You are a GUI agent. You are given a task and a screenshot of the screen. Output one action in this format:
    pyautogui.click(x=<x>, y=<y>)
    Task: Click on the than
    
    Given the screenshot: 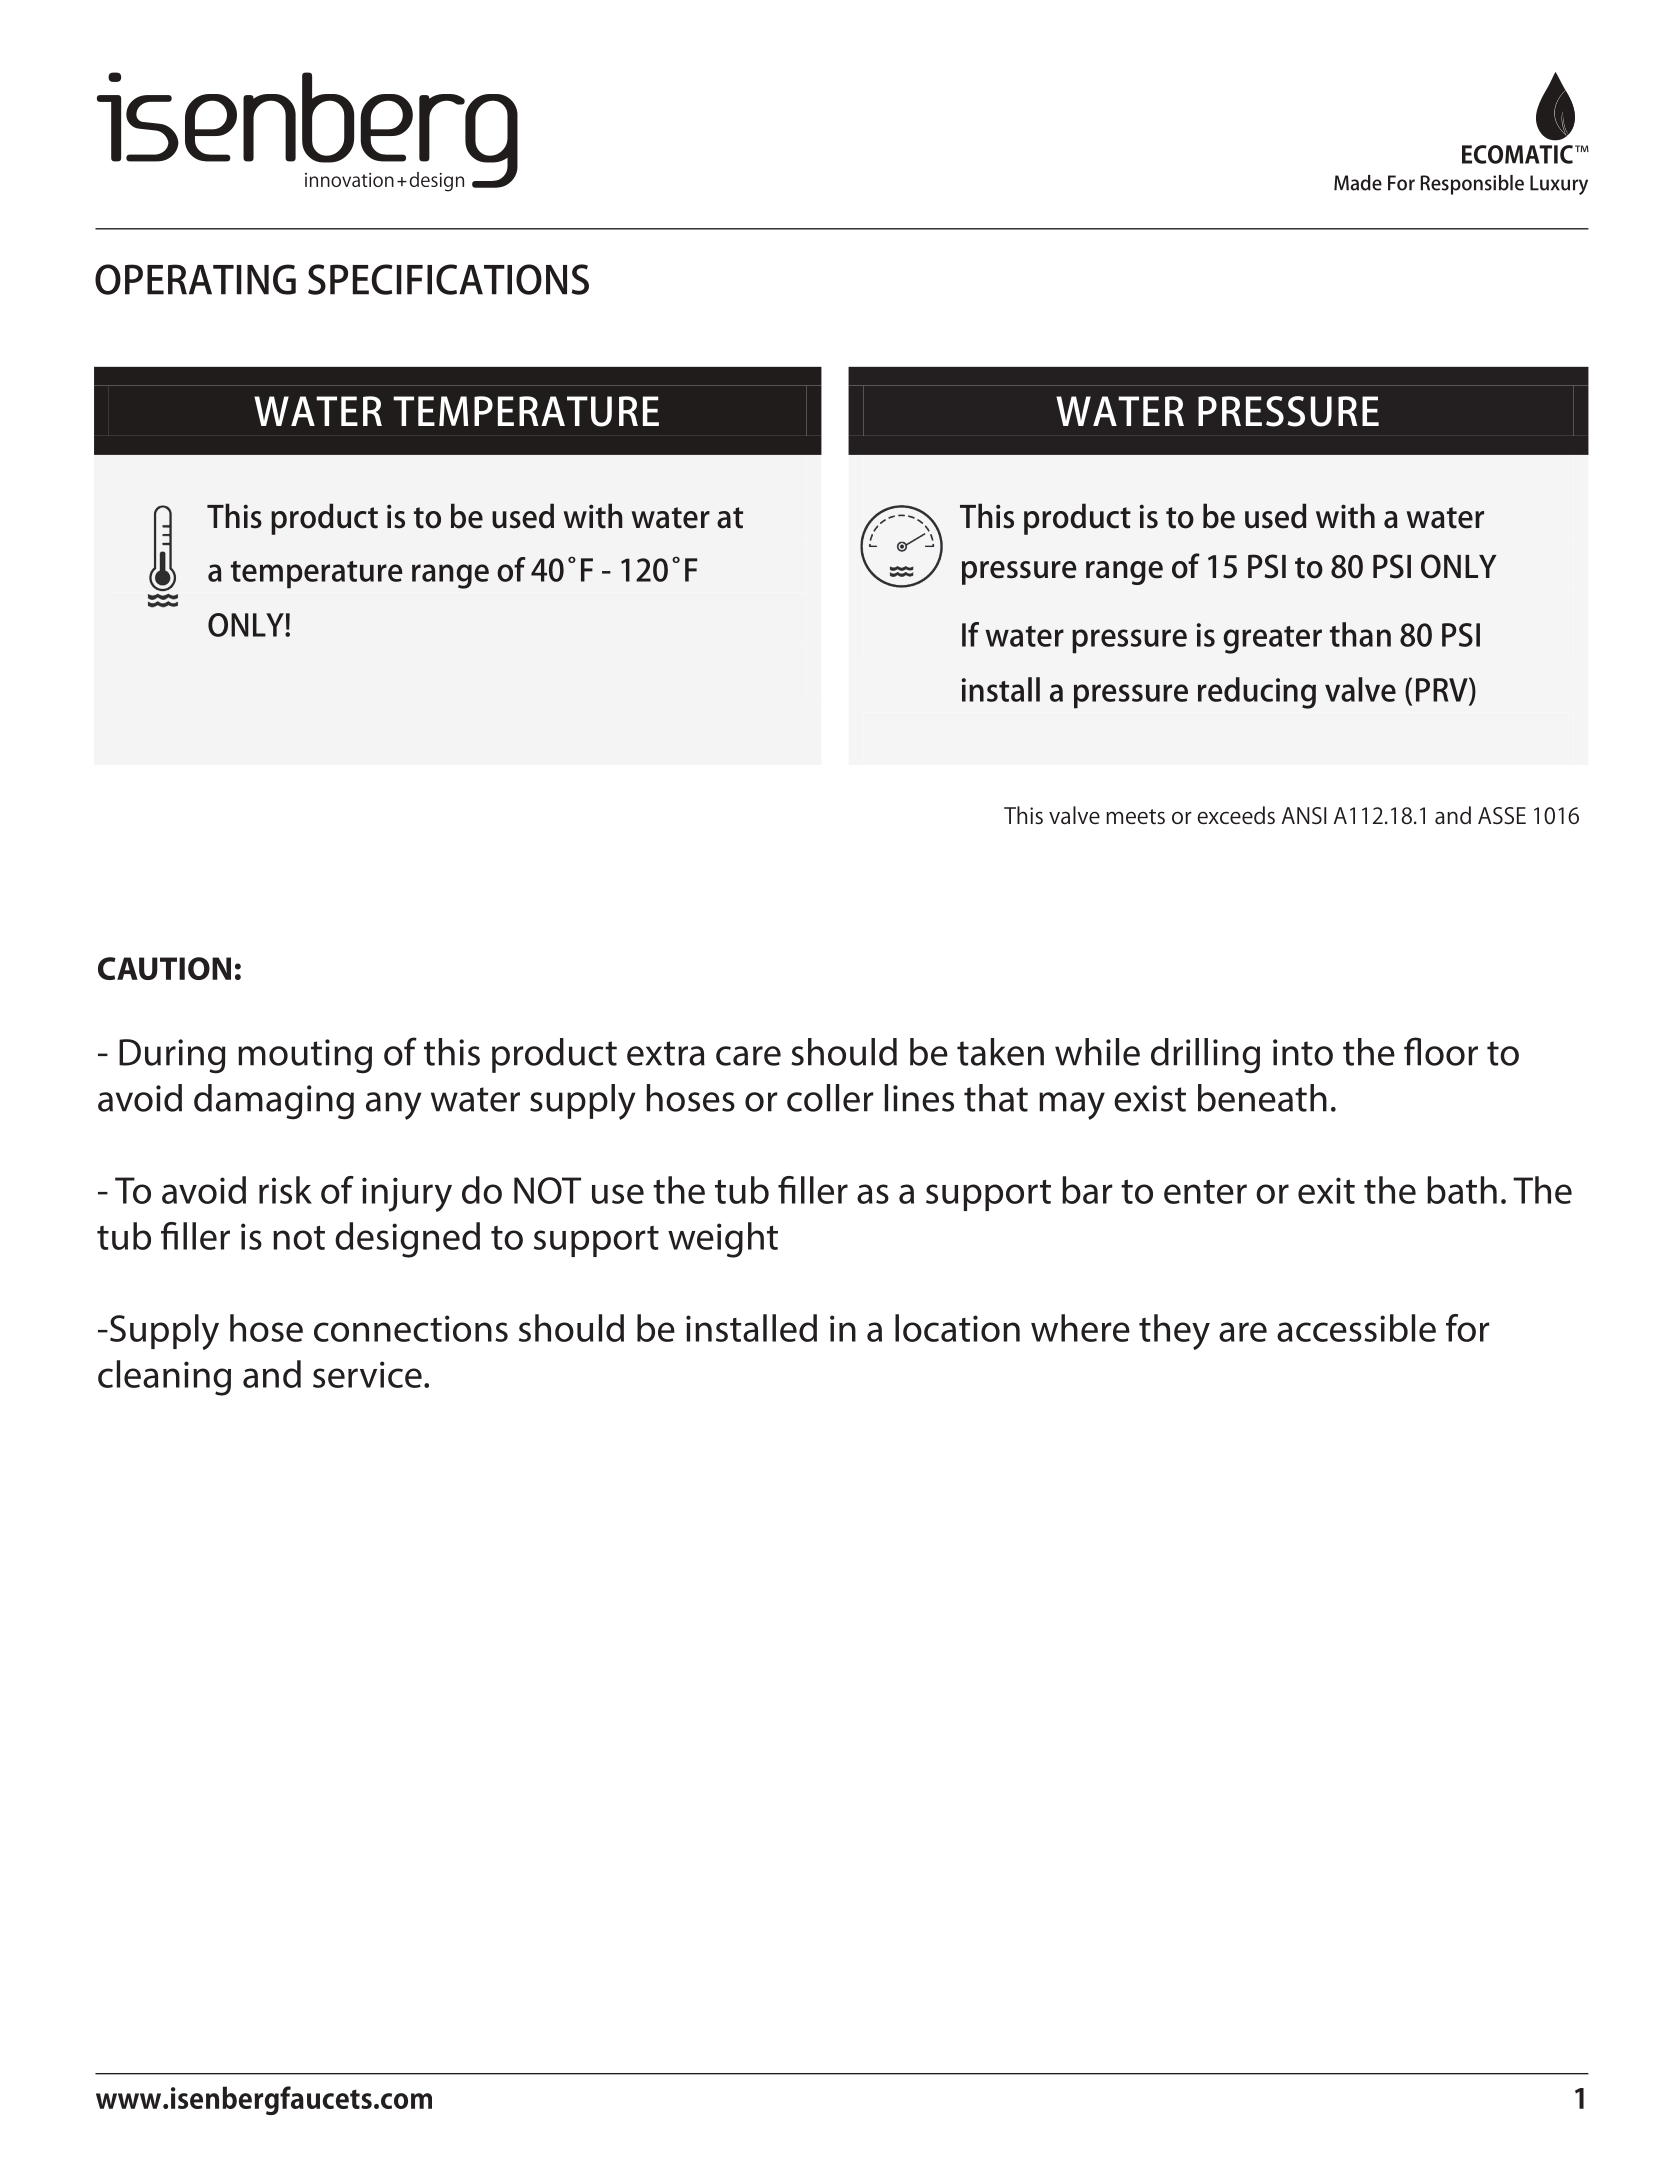 What is the action you would take?
    pyautogui.click(x=1360, y=634)
